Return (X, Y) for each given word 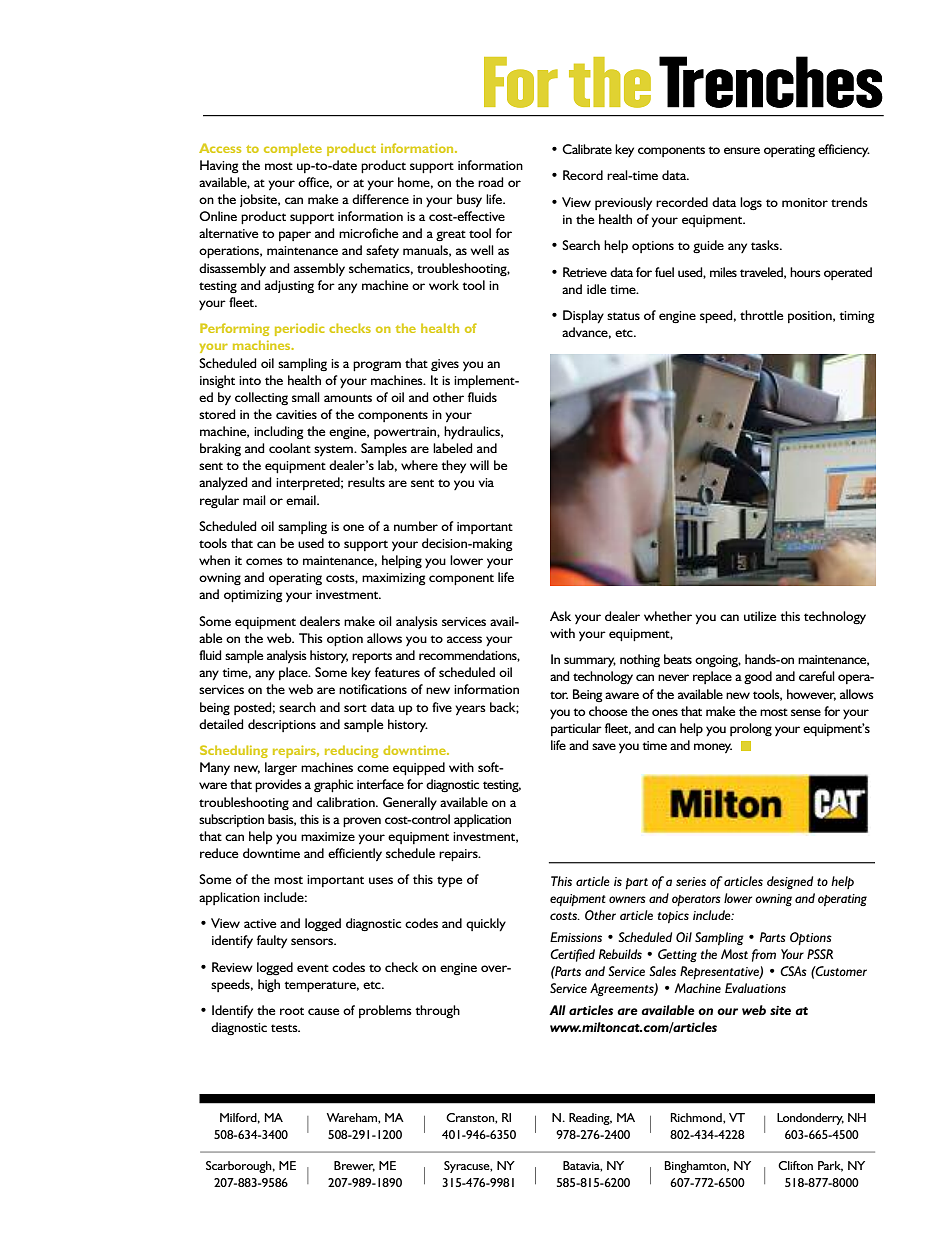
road (491, 182)
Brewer (354, 1166)
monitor (805, 202)
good (758, 678)
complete (293, 149)
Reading (590, 1119)
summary (590, 662)
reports (372, 657)
